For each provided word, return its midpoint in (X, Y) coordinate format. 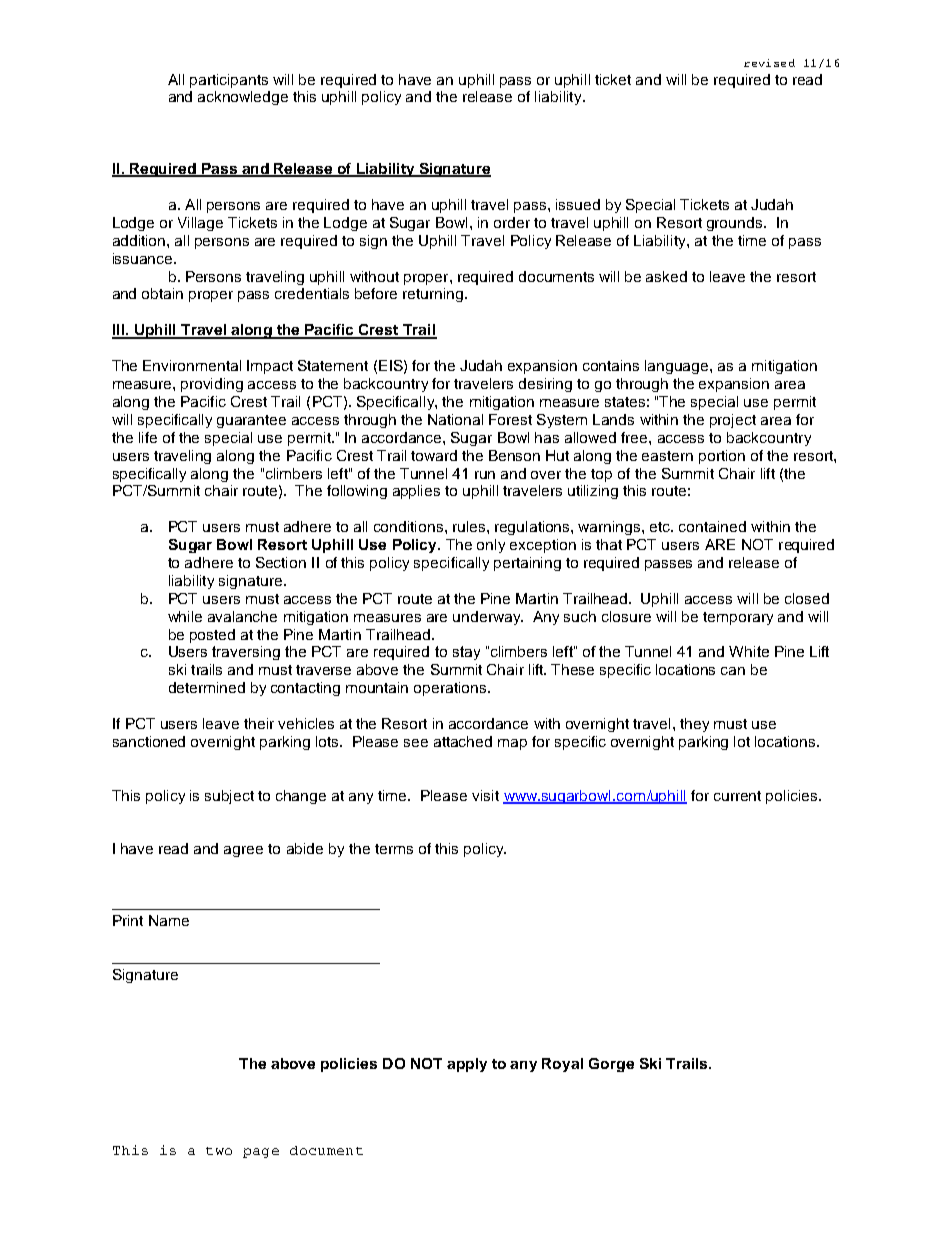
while (185, 616)
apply (467, 1065)
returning (434, 295)
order (512, 222)
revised (769, 63)
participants (229, 81)
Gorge (611, 1065)
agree (243, 851)
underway (488, 618)
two (219, 1151)
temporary (738, 618)
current (737, 796)
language (678, 367)
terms (394, 849)
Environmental (192, 365)
